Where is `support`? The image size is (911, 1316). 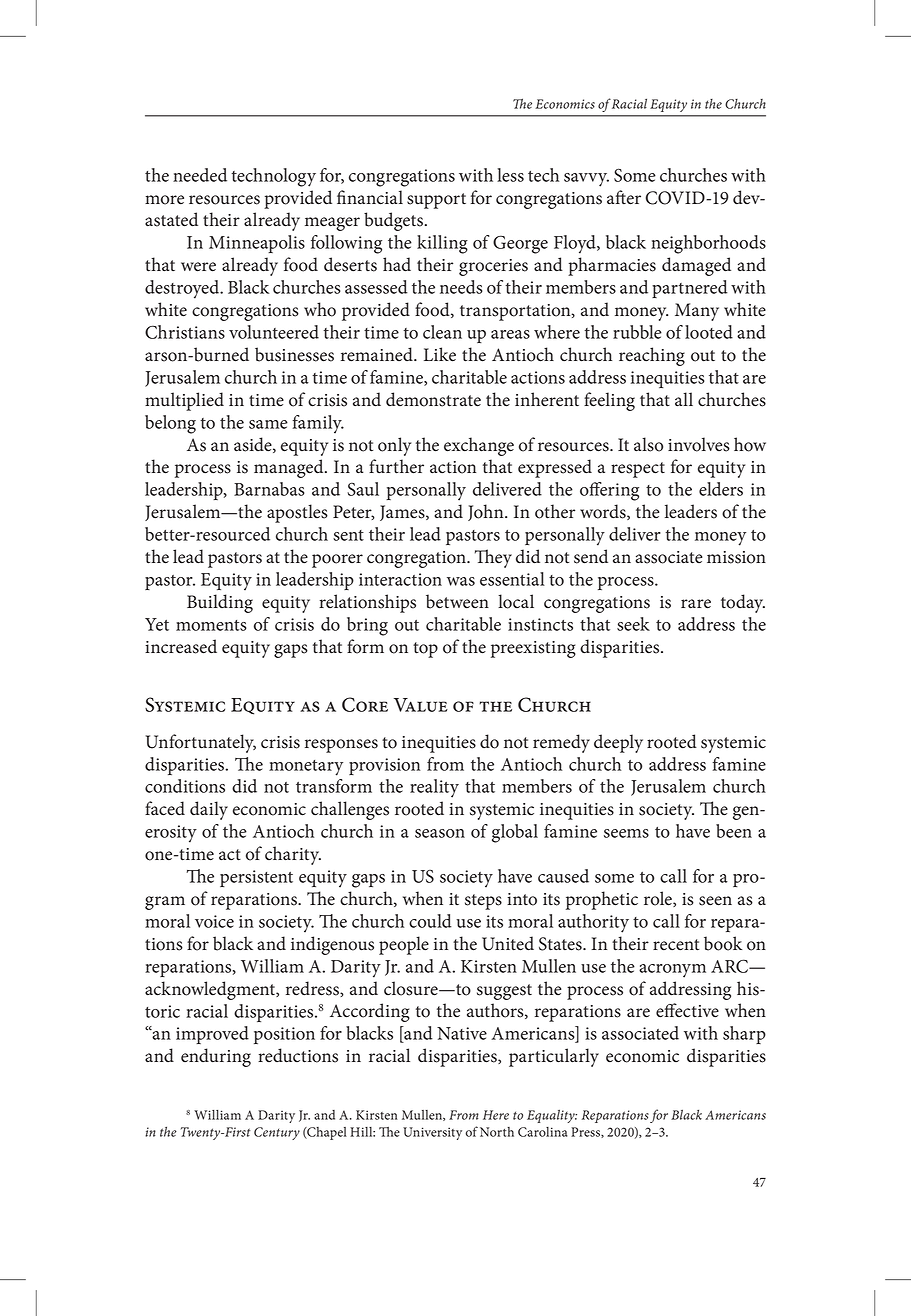 support is located at coordinates (436, 201).
